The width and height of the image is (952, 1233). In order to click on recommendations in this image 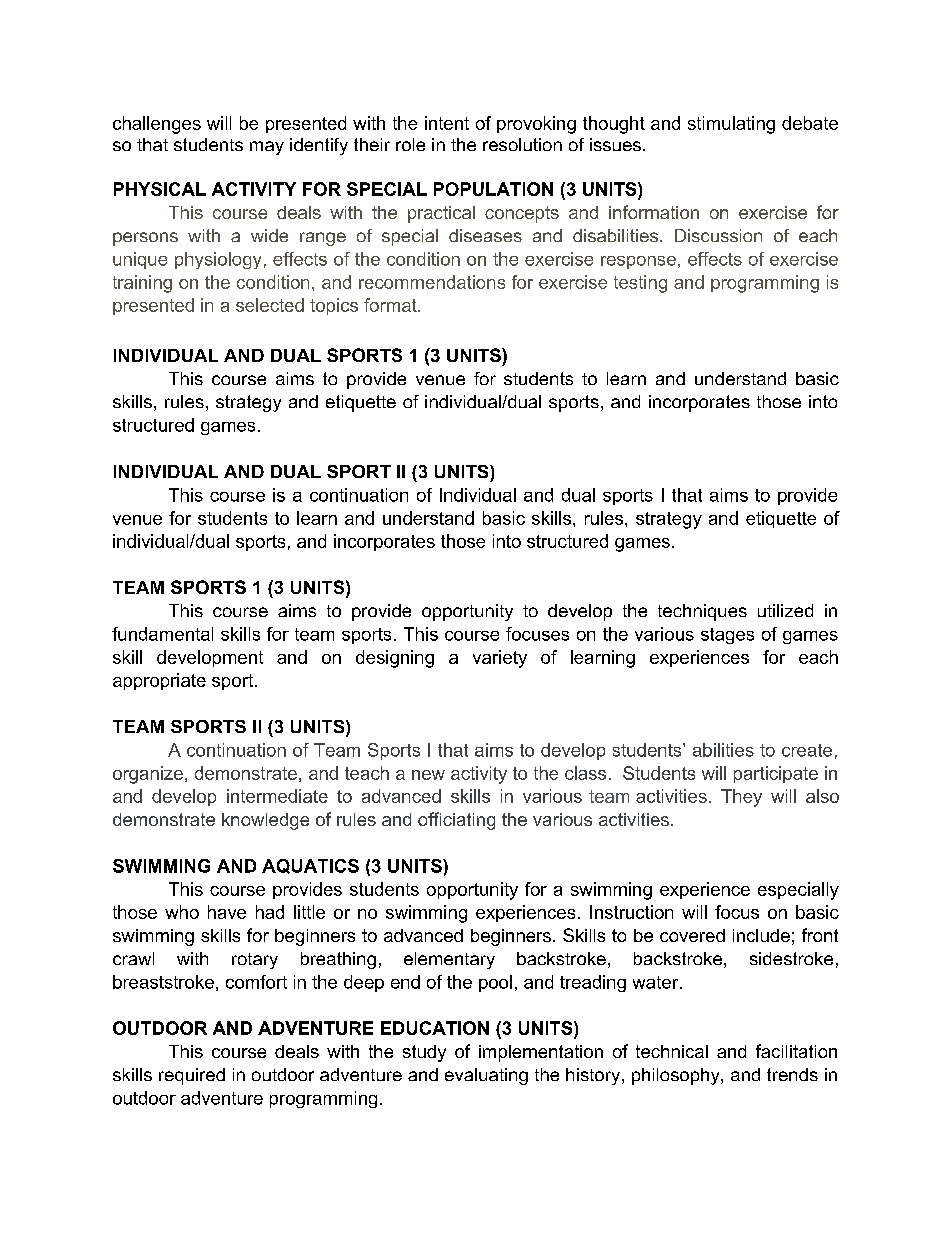, I will do `click(432, 282)`.
